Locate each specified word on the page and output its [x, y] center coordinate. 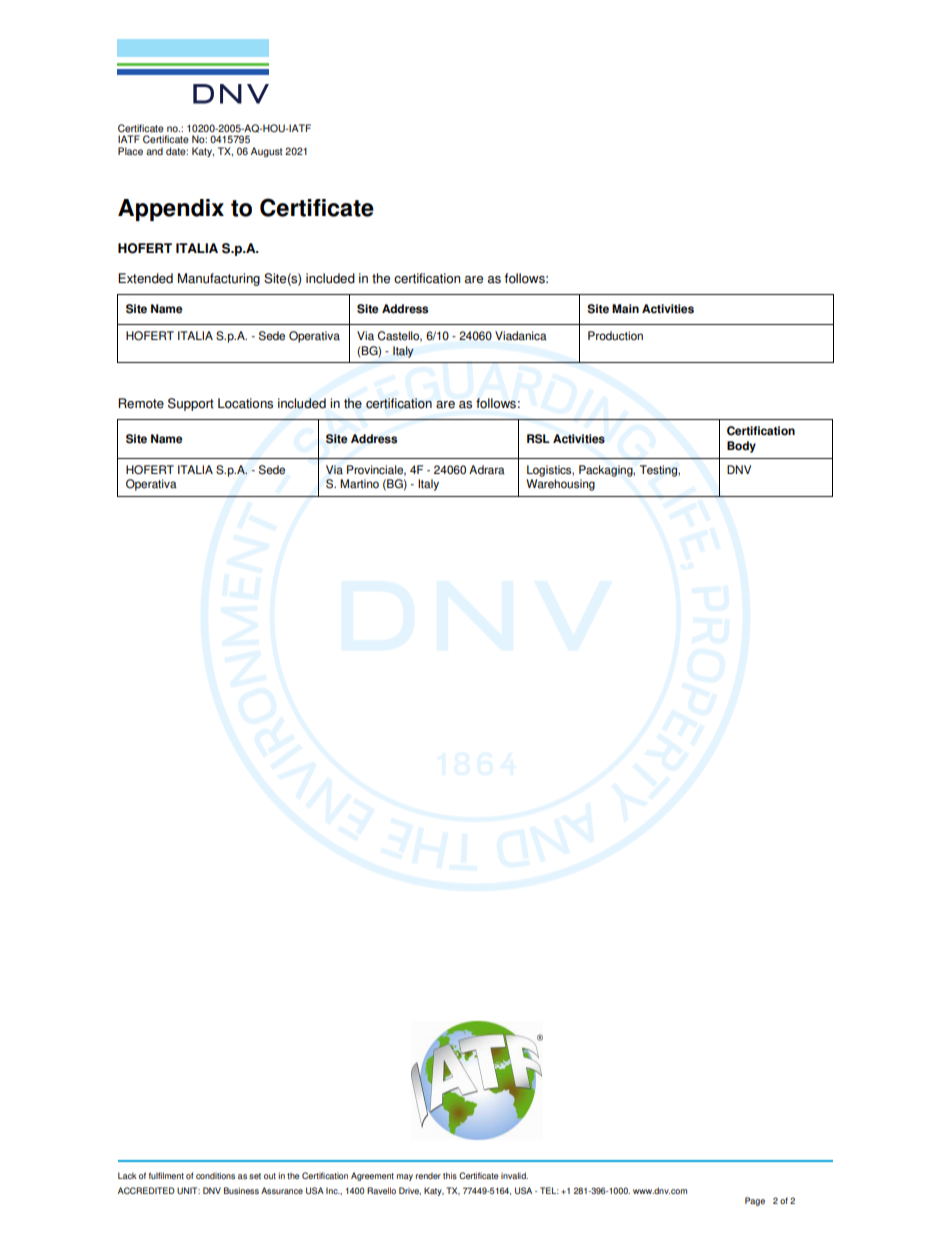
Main [625, 309]
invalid [514, 1175]
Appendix [171, 210]
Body [741, 447]
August [266, 152]
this [450, 1175]
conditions [215, 1175]
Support [191, 404]
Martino [359, 484]
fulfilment [166, 1175]
